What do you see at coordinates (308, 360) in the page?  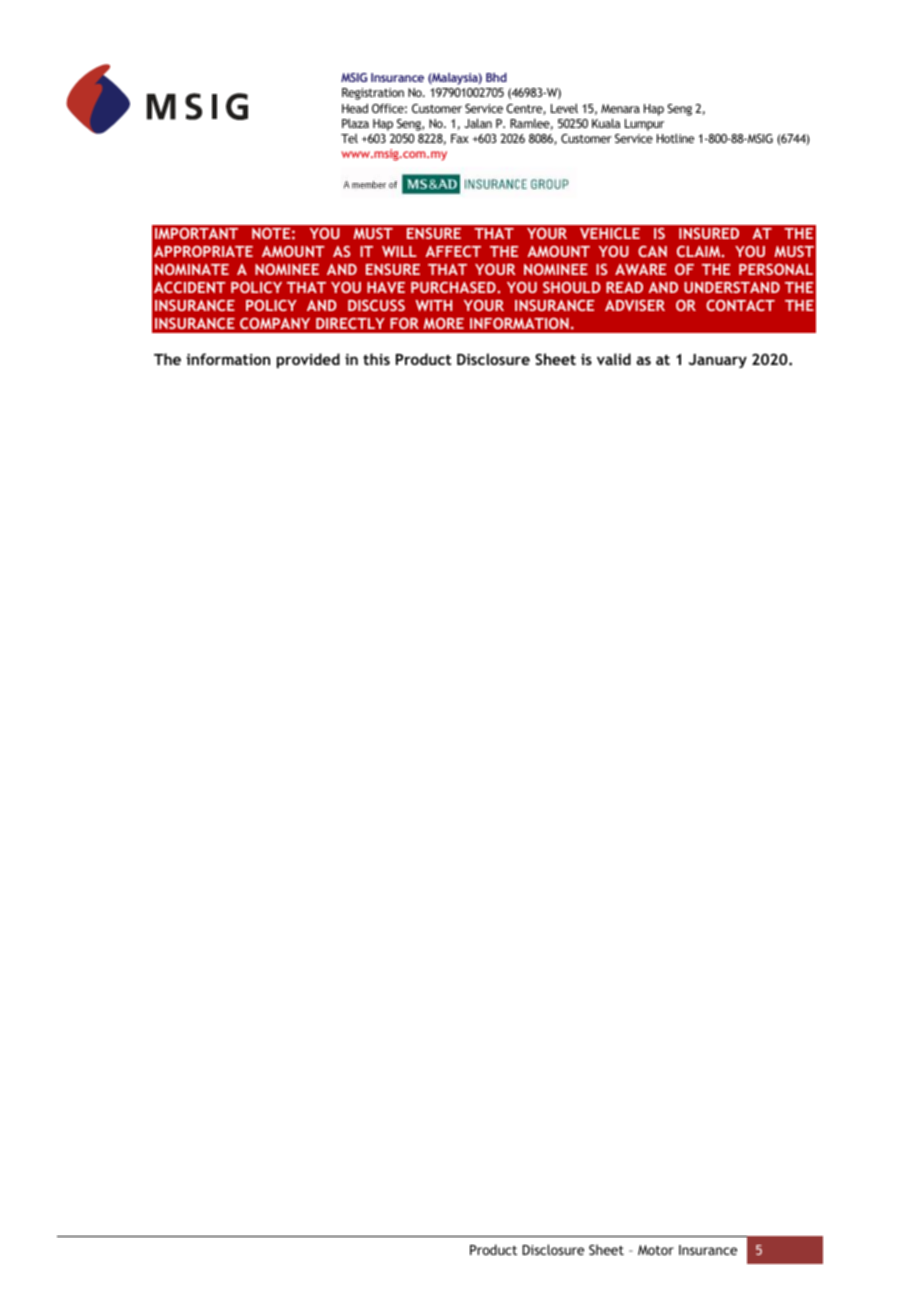 I see `provided` at bounding box center [308, 360].
